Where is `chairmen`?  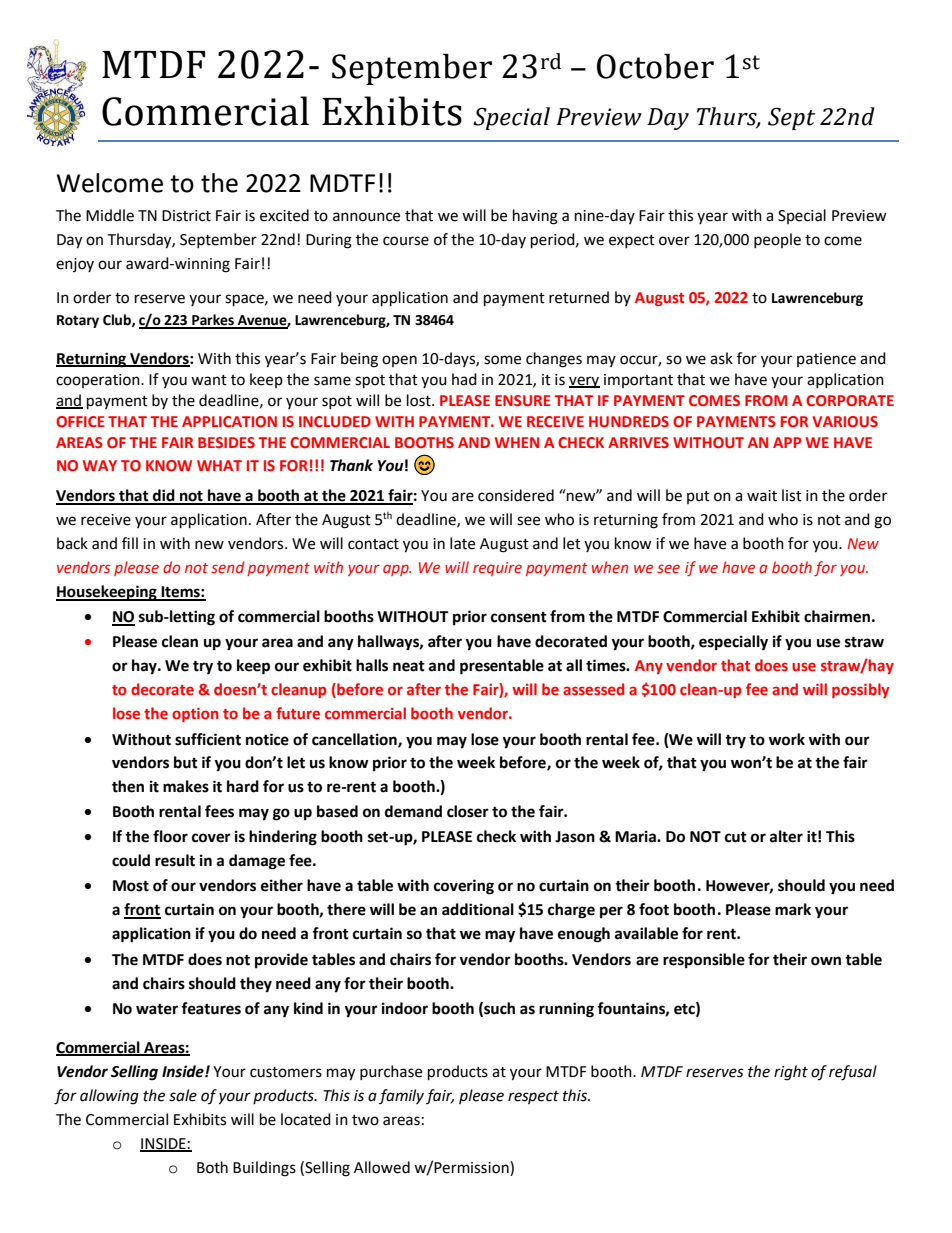
chairmen is located at coordinates (837, 616).
